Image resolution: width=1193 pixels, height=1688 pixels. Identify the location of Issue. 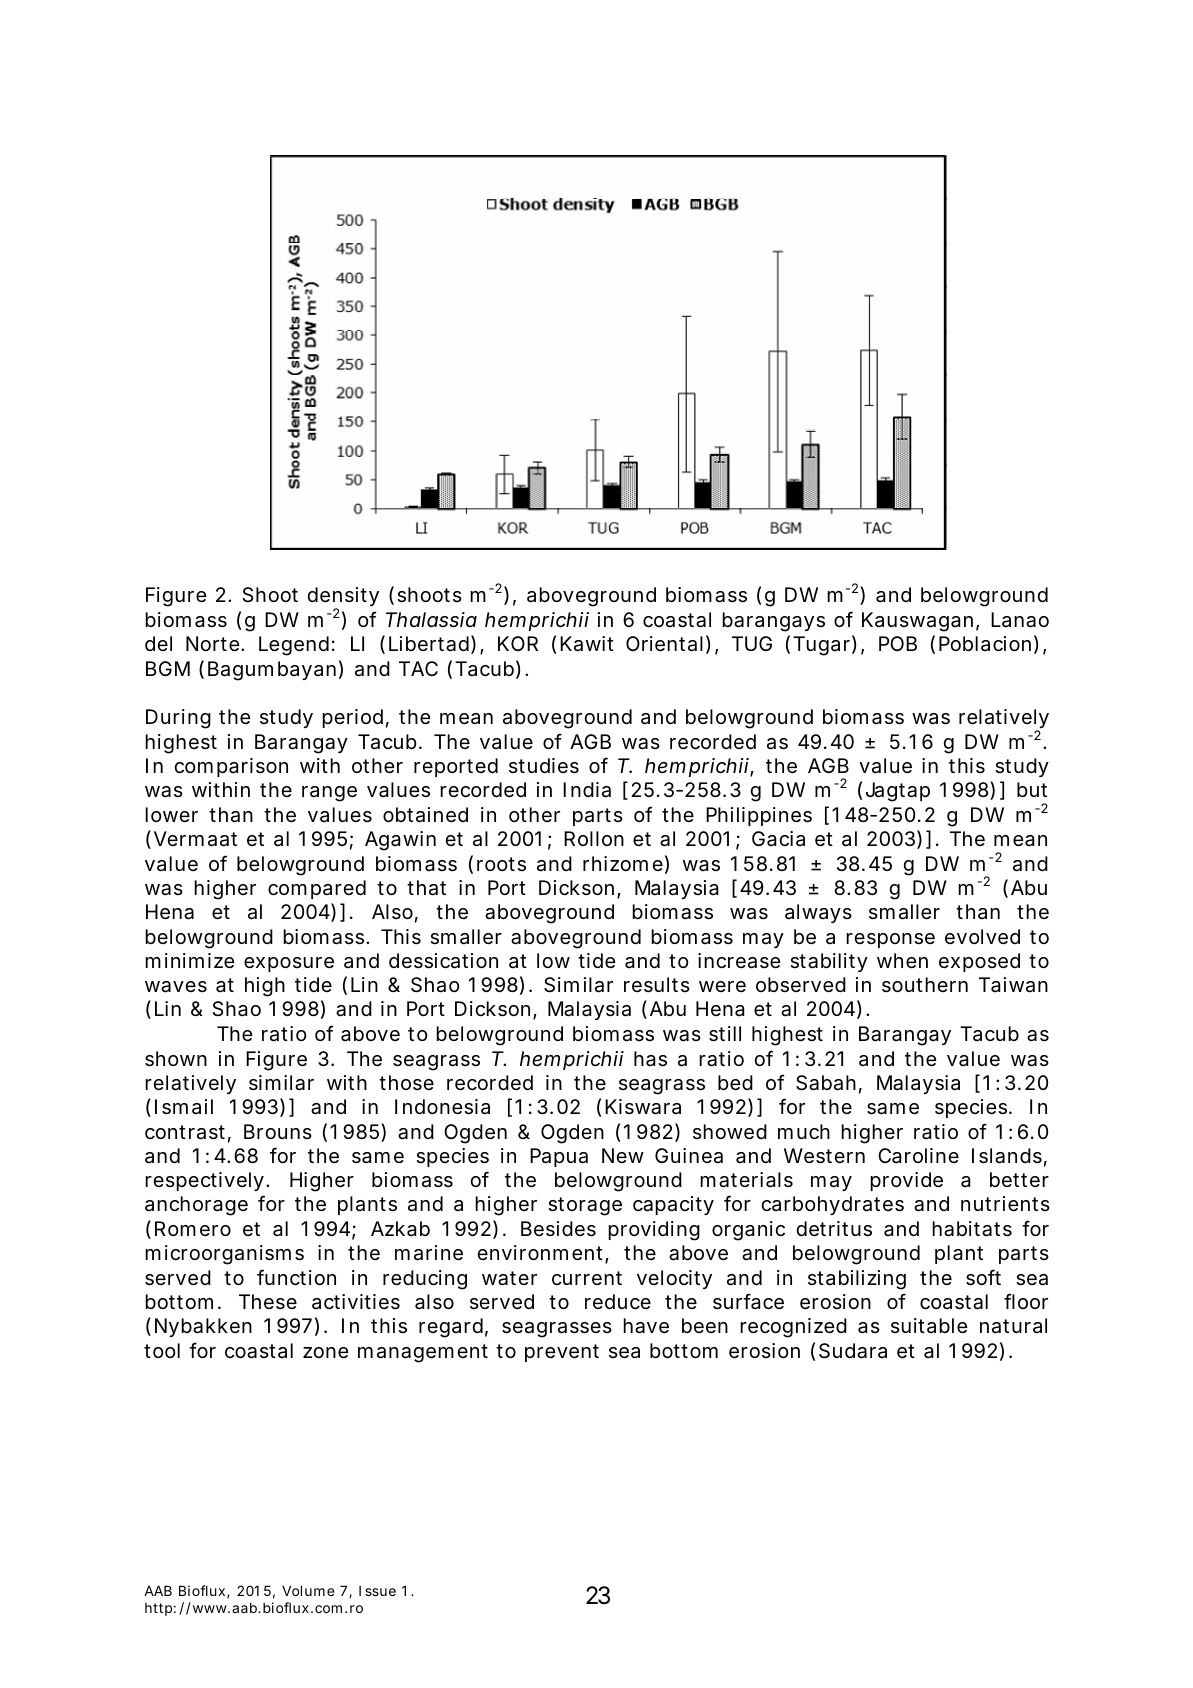
(377, 1591).
